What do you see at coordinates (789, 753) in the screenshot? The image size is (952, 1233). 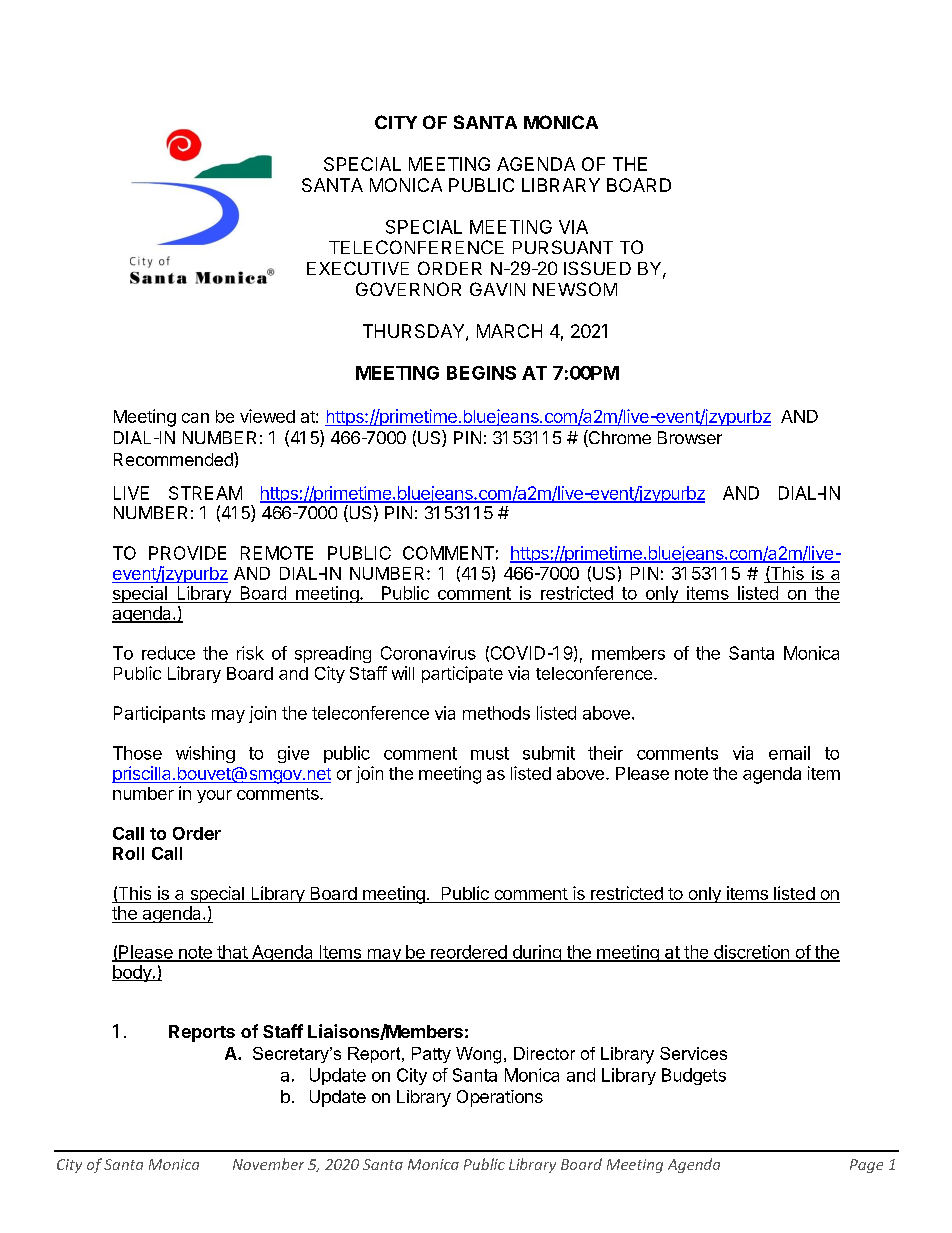 I see `email` at bounding box center [789, 753].
